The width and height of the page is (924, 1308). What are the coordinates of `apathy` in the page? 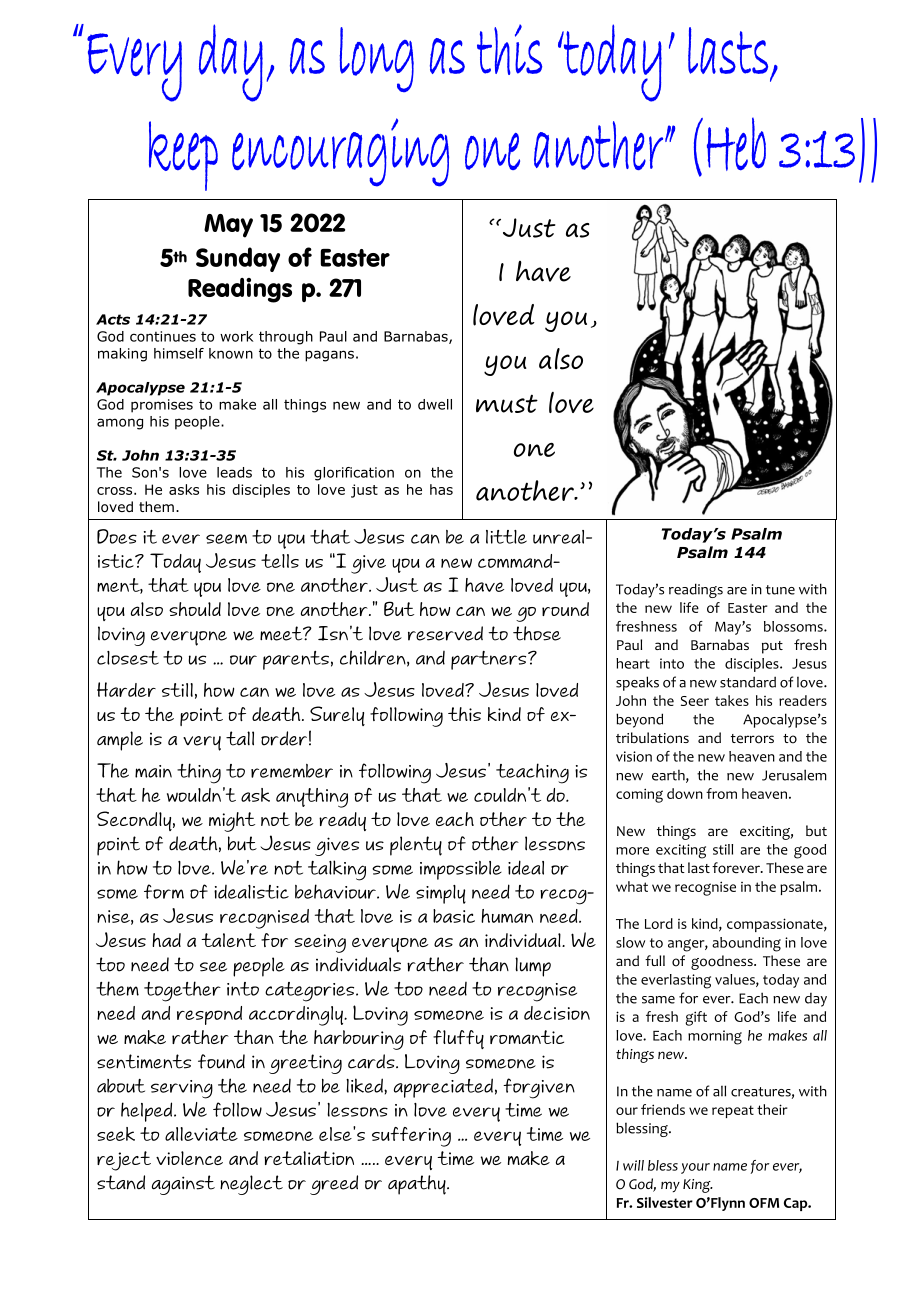 It's located at (418, 1185).
